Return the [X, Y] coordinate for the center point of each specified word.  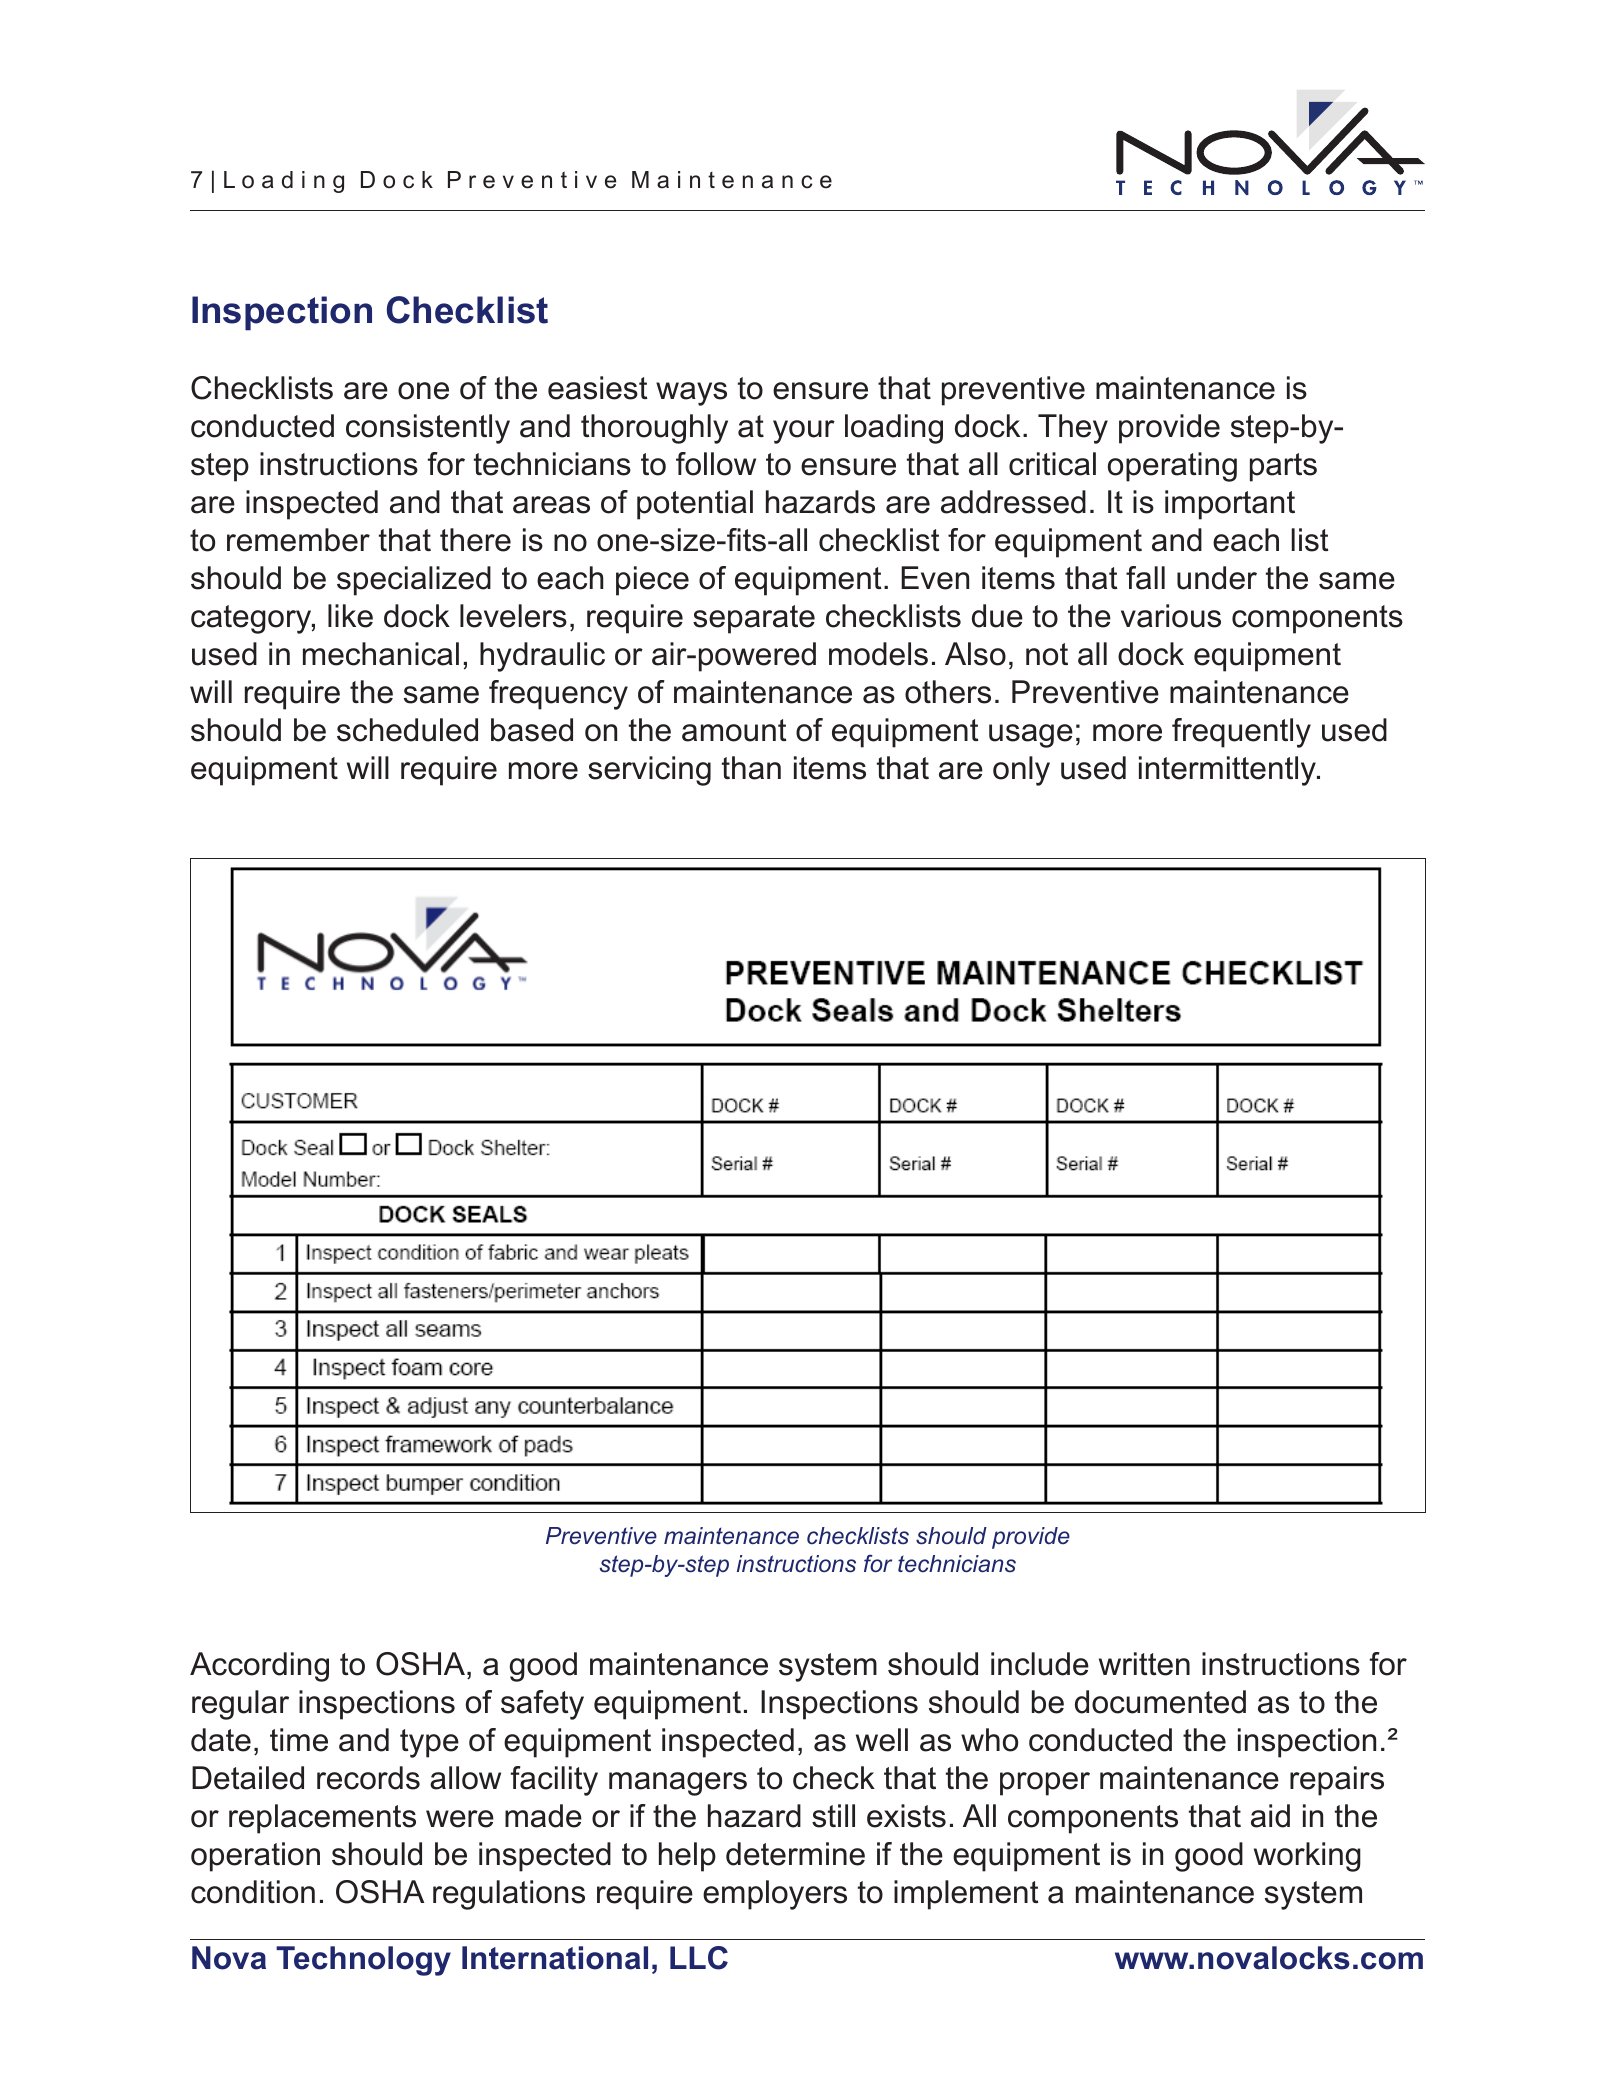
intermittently [1229, 771]
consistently [428, 429]
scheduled [407, 730]
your [804, 432]
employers [775, 1895]
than [751, 768]
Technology [363, 1961]
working [1307, 1857]
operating [1172, 467]
